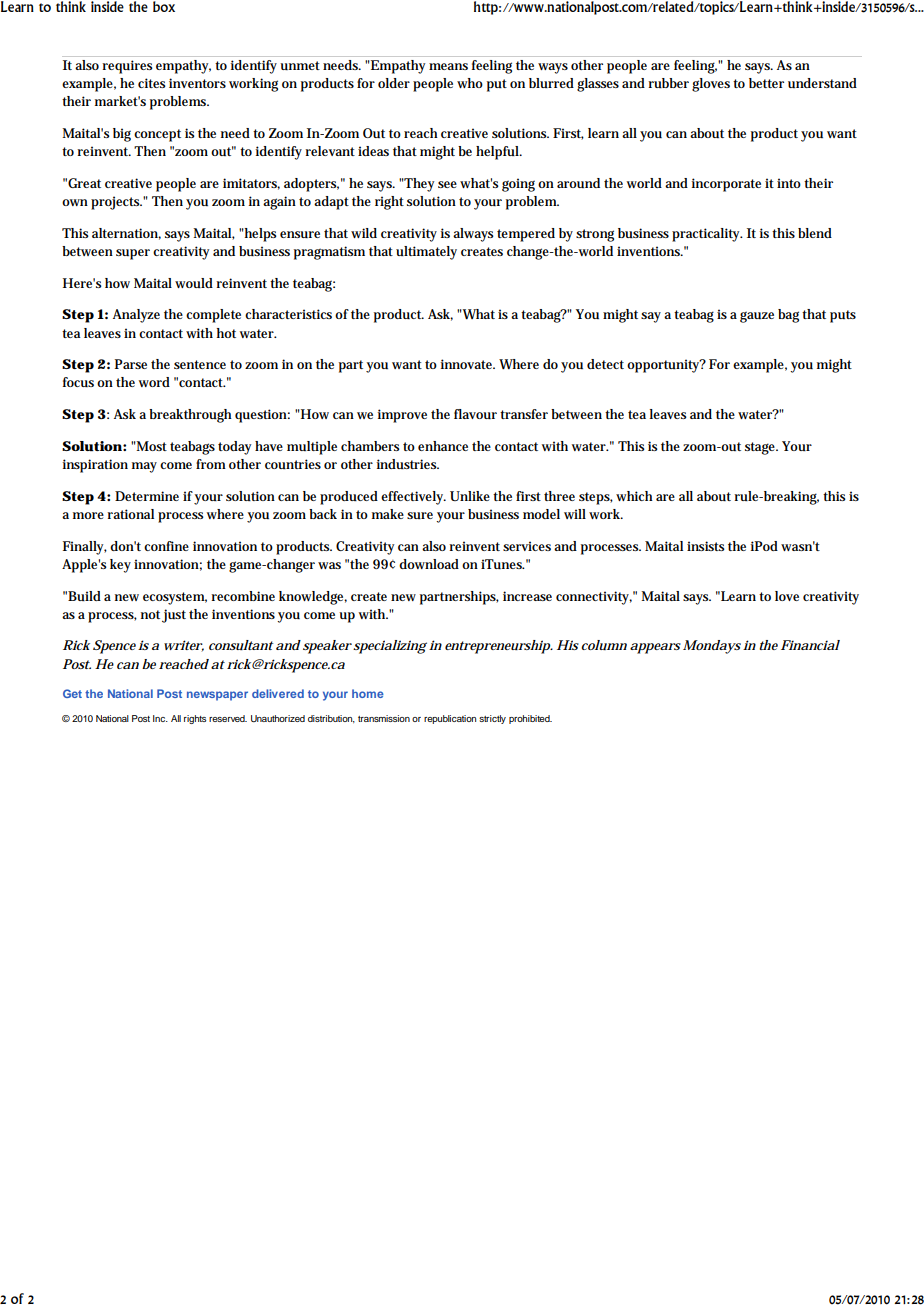 The width and height of the image is (924, 1308). Describe the element at coordinates (164, 6) in the image. I see `box` at that location.
